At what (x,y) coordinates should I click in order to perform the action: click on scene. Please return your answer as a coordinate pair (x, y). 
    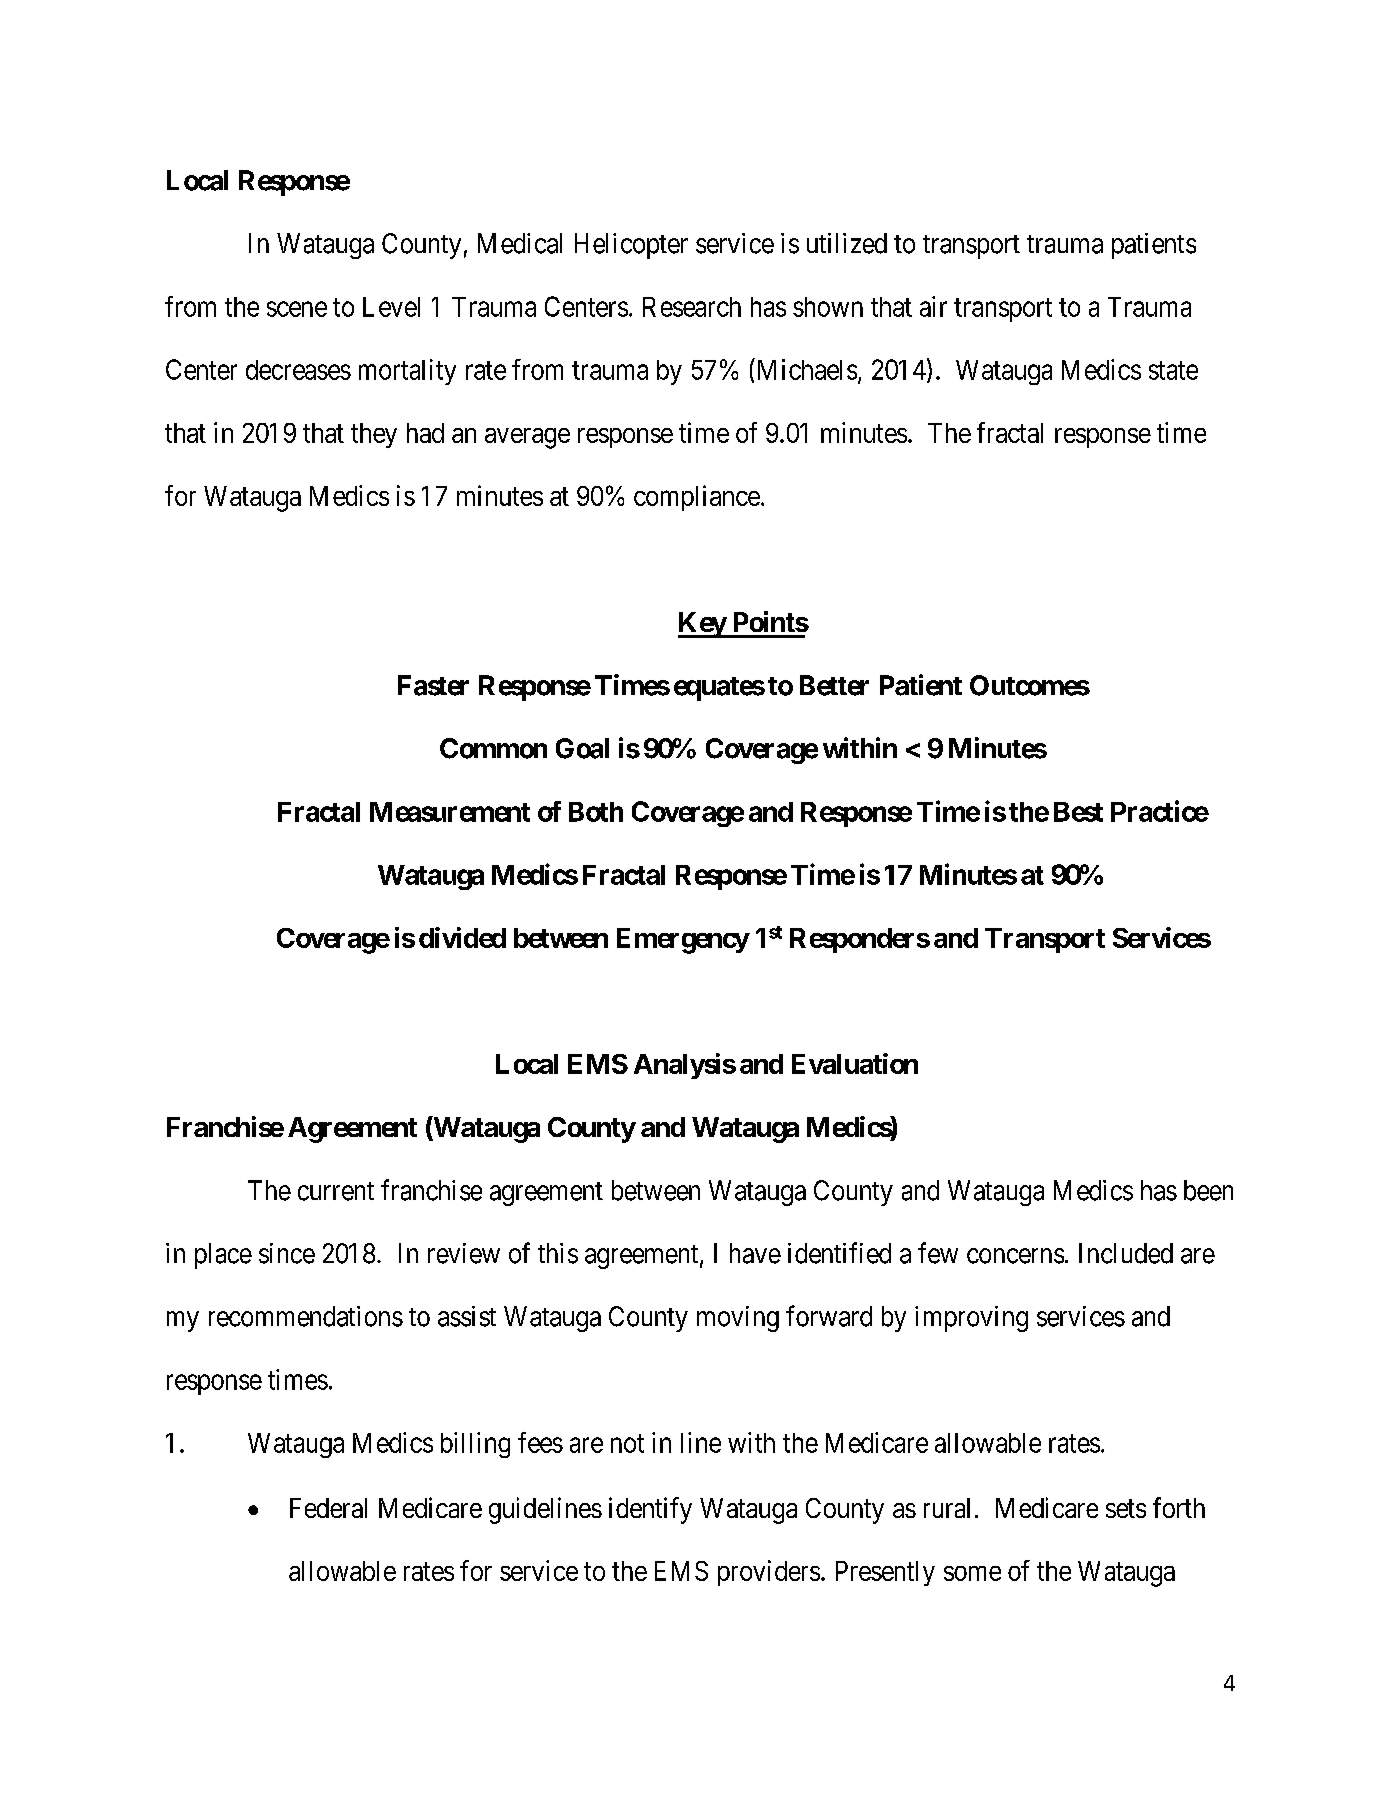
    Looking at the image, I should click on (297, 309).
